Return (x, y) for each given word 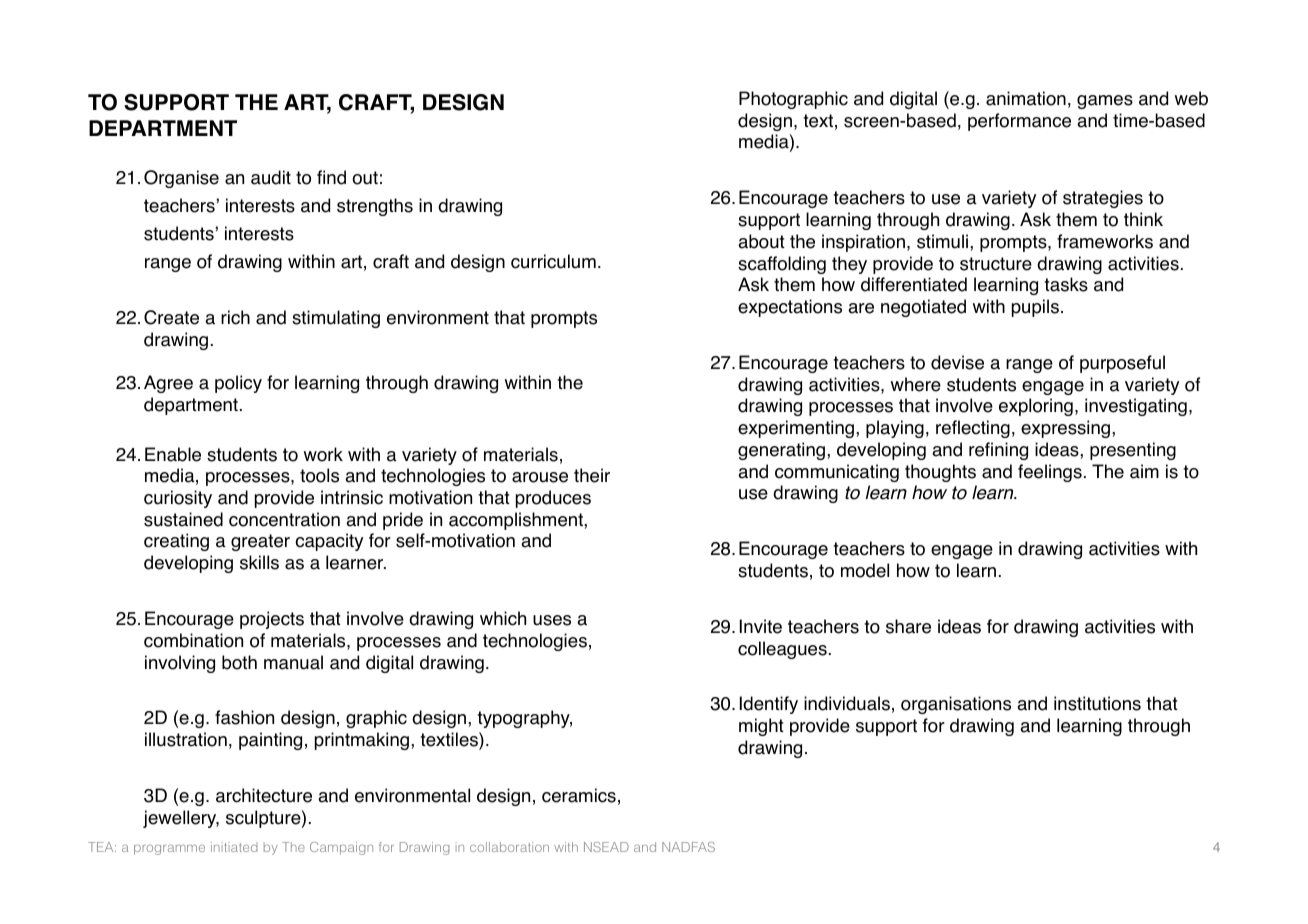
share (908, 626)
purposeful (1122, 364)
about (761, 241)
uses (552, 620)
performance (1019, 122)
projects (272, 620)
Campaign (341, 848)
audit (271, 177)
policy (238, 384)
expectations (790, 308)
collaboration (509, 847)
